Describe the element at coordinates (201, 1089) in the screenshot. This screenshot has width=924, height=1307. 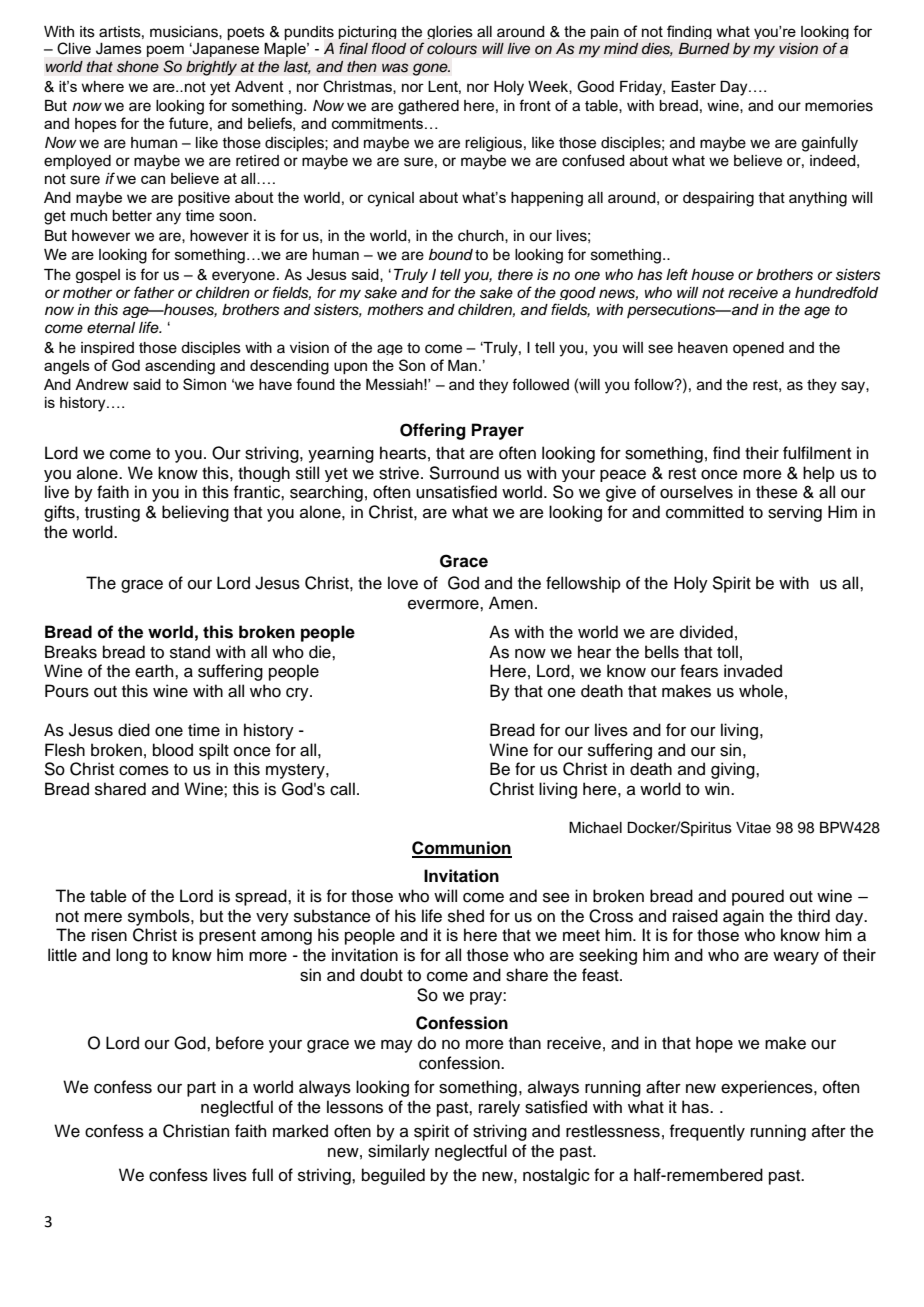
I see `part` at that location.
